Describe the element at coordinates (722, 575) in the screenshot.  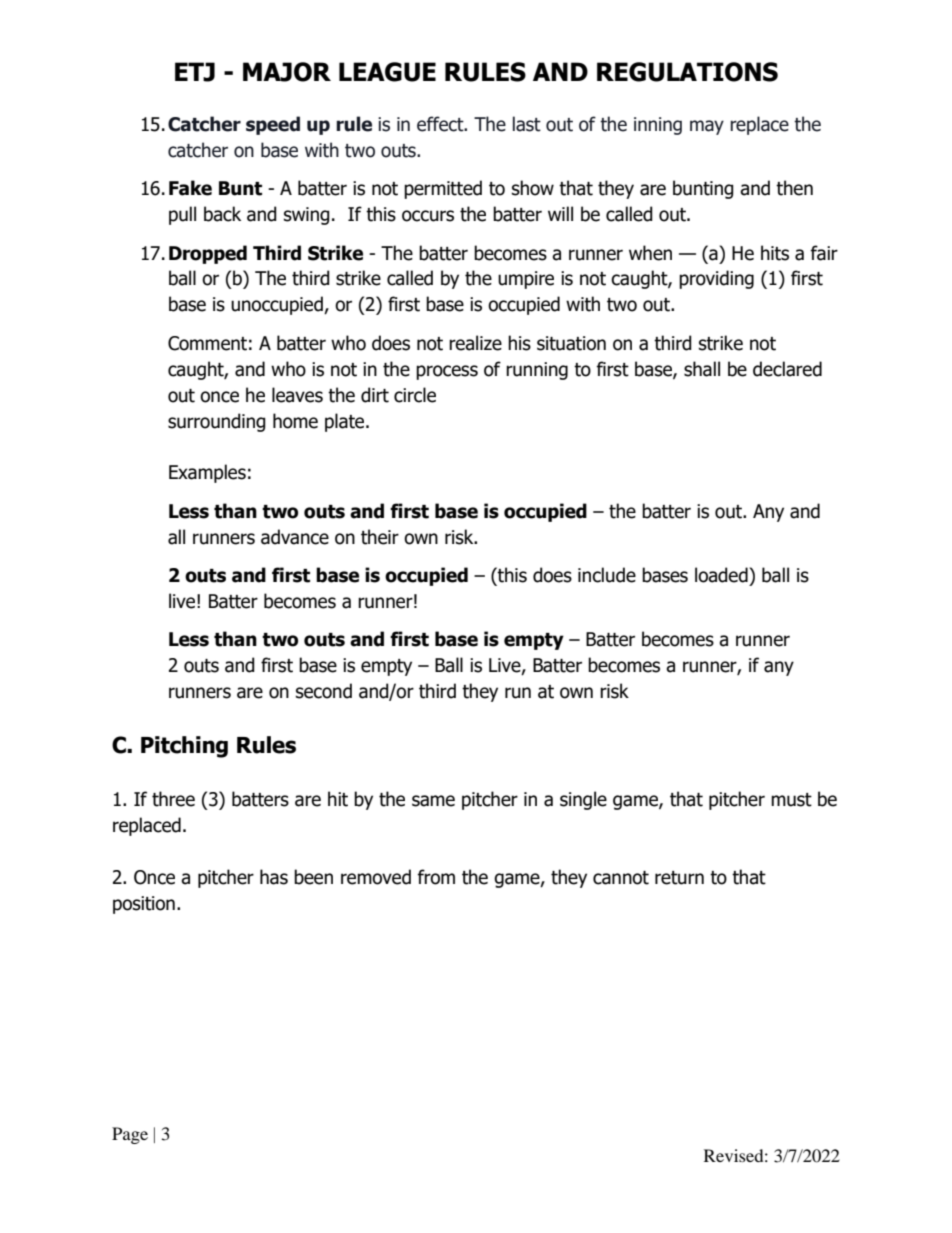
I see `loaded` at that location.
